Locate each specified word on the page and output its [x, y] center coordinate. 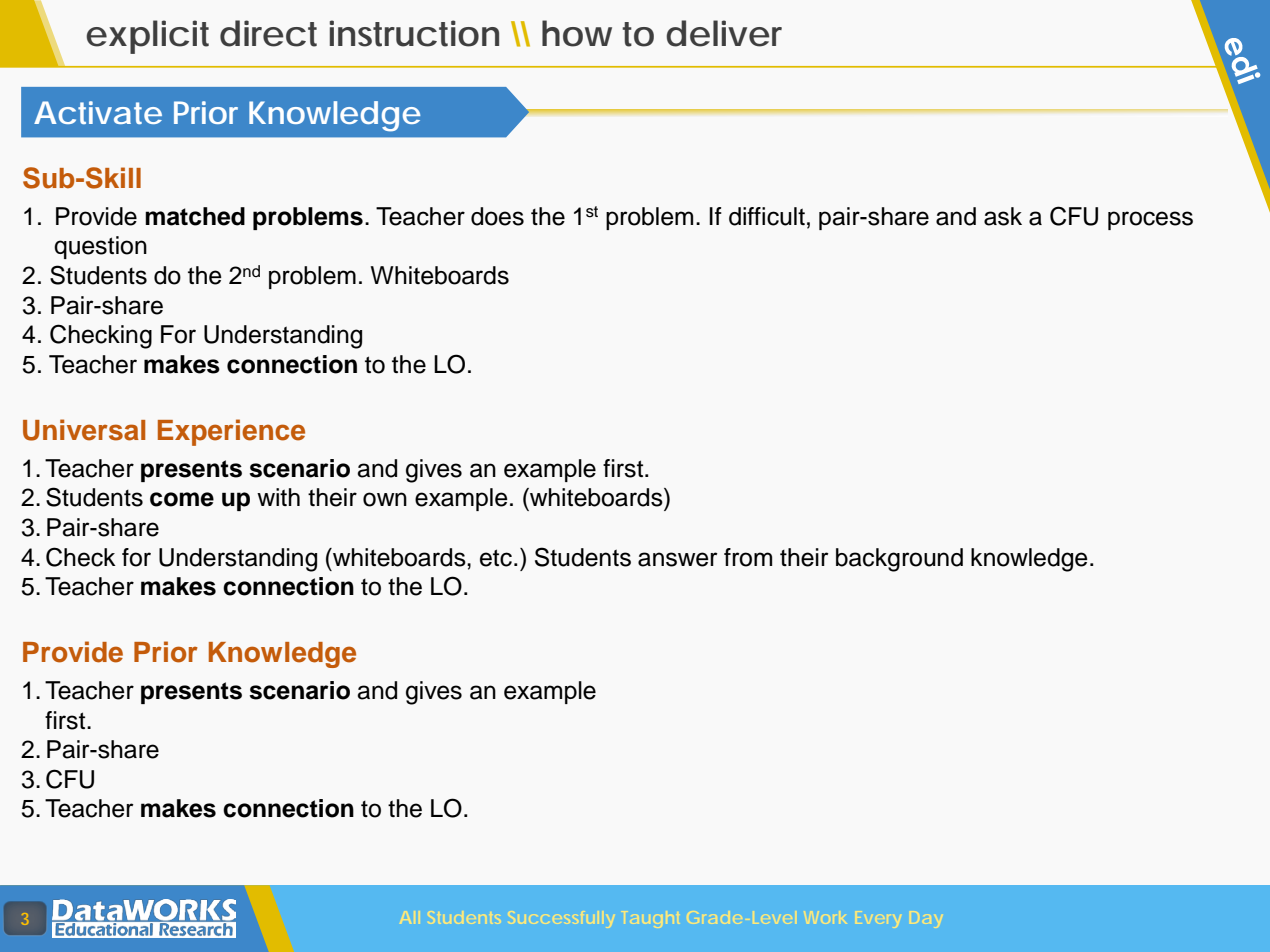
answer [678, 559]
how [577, 33]
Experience [231, 432]
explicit [147, 37]
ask [1003, 216]
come [182, 499]
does [497, 216]
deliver [724, 33]
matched [195, 216]
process [1150, 220]
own [385, 499]
